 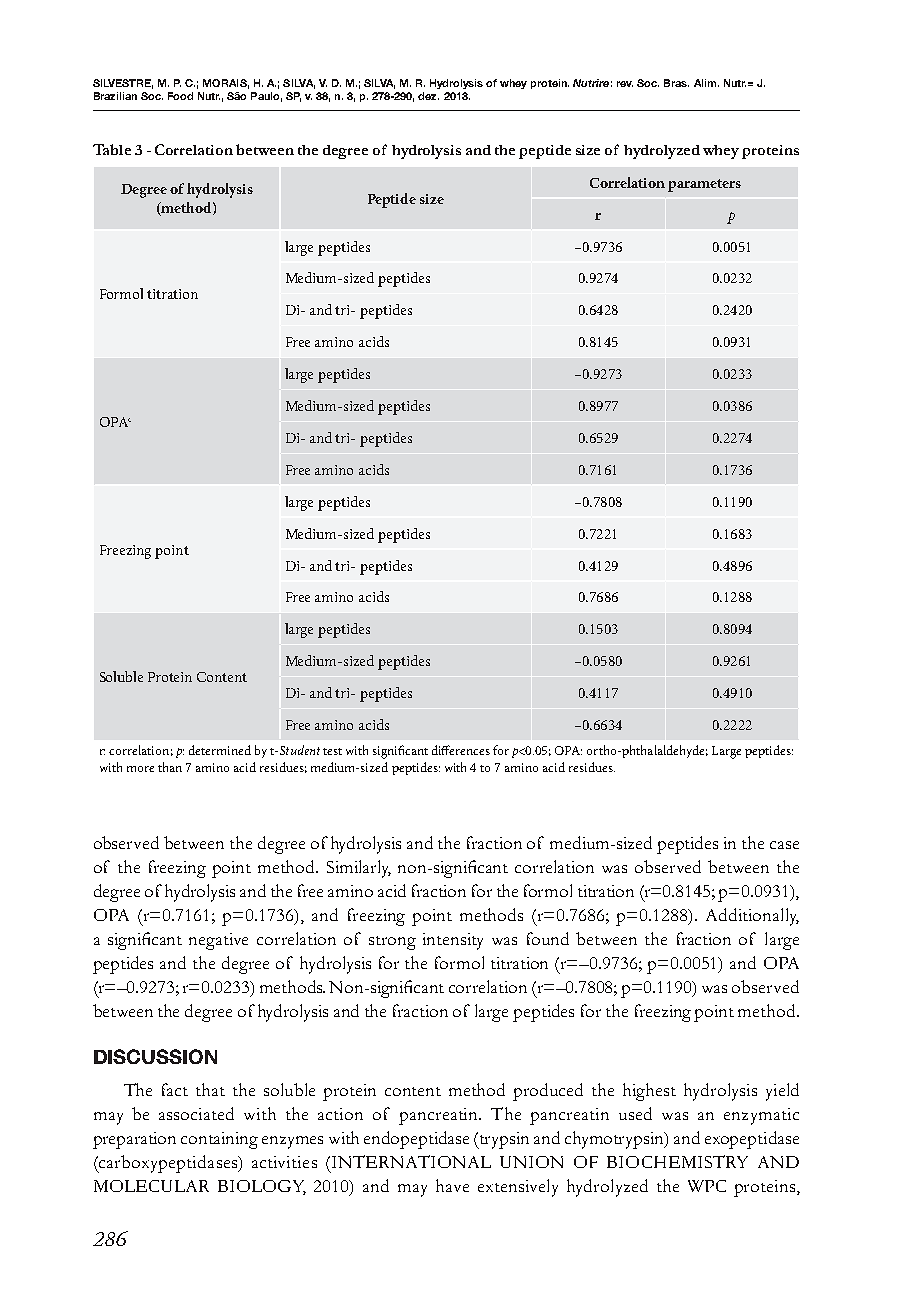 I want to click on dez, so click(x=428, y=96).
